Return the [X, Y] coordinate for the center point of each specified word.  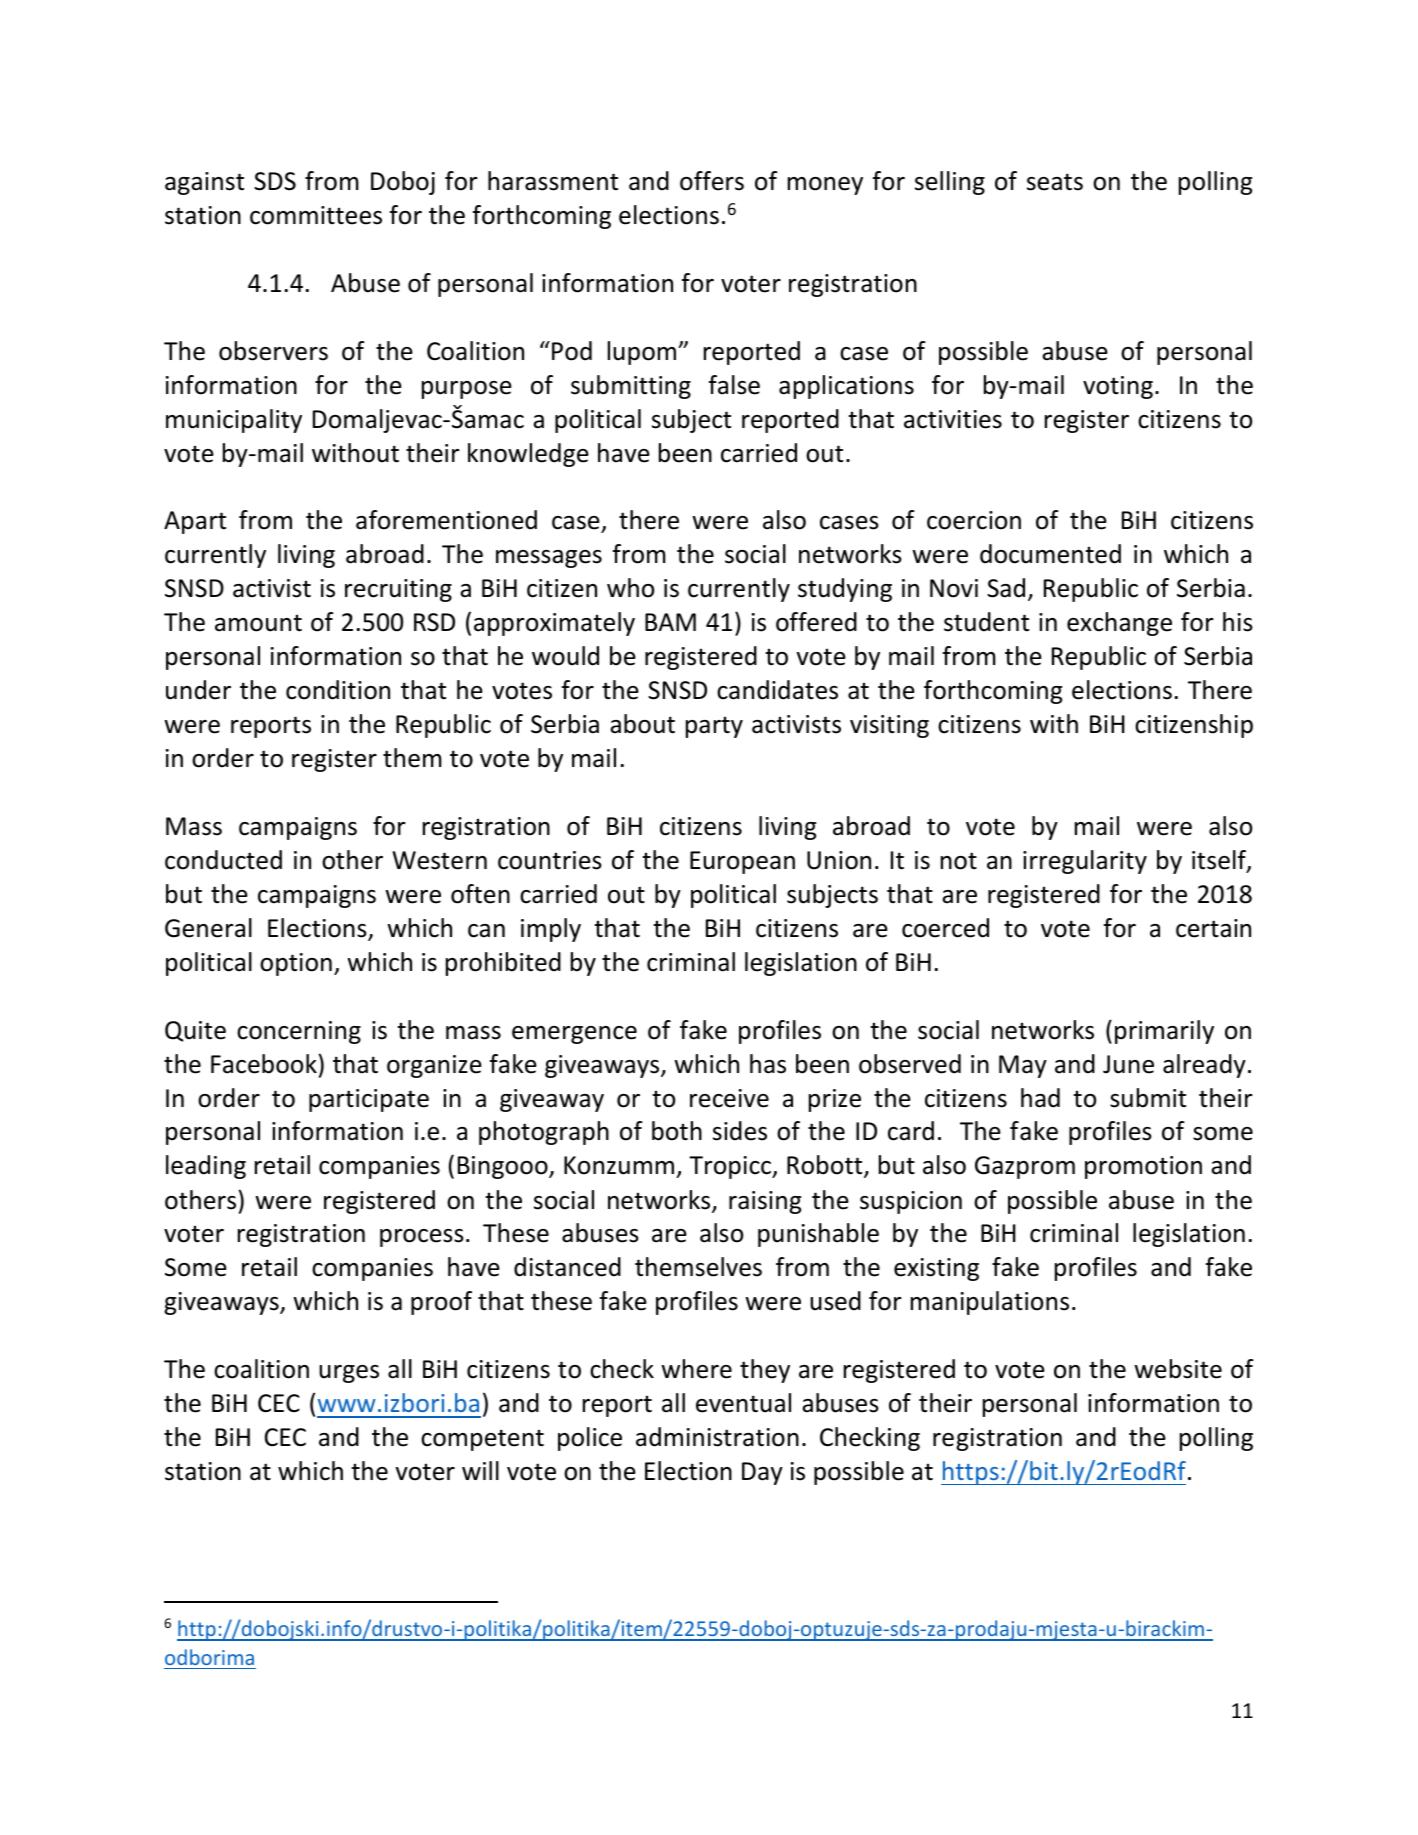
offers [712, 181]
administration [717, 1437]
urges [349, 1374]
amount [258, 623]
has [768, 1064]
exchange [1119, 624]
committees [316, 215]
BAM [670, 622]
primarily [1164, 1032]
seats [1055, 182]
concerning [299, 1032]
